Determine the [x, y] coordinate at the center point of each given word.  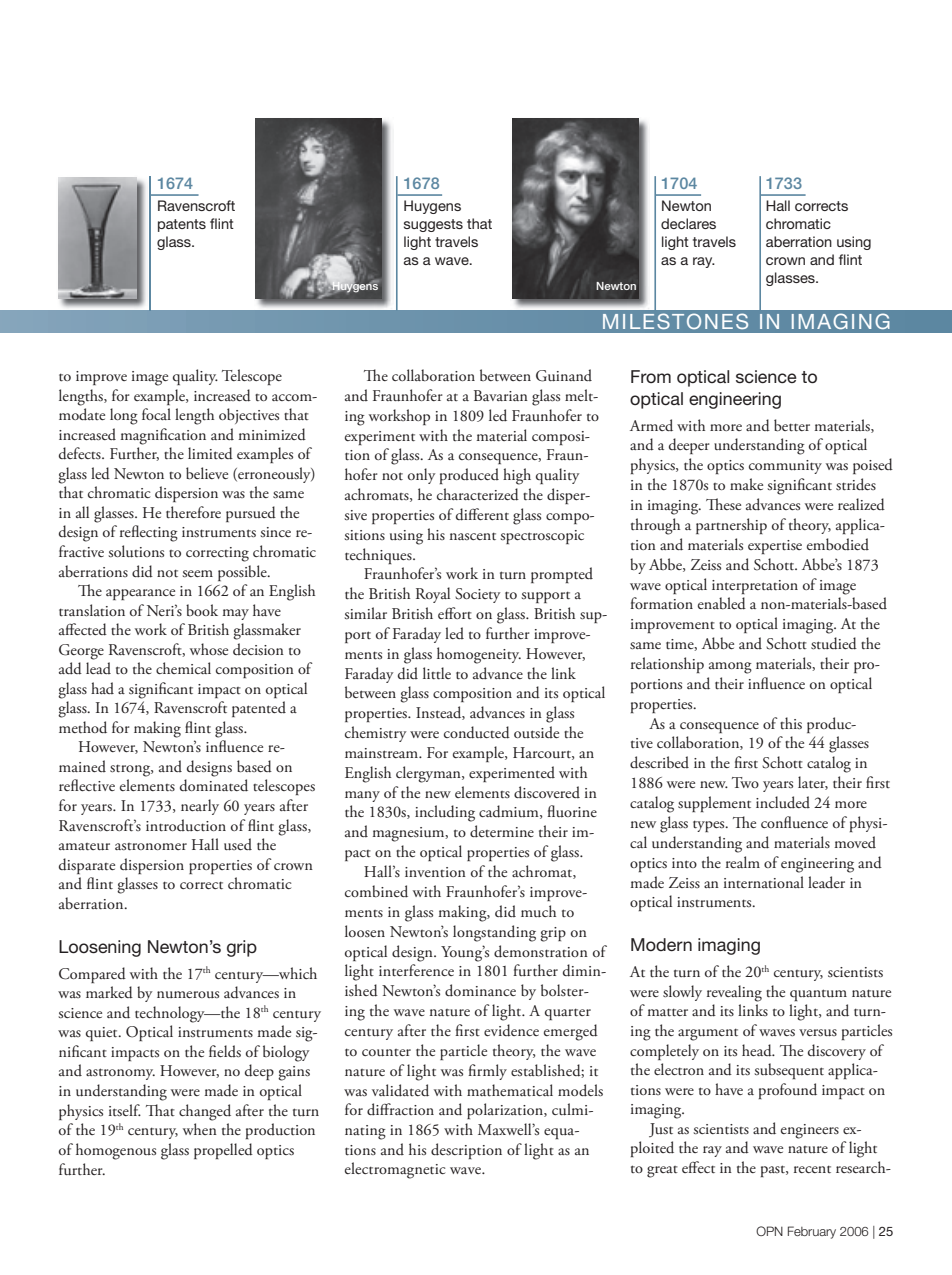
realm [743, 862]
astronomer [151, 846]
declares [688, 223]
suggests [433, 225]
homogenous [116, 1151]
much [538, 911]
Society [477, 595]
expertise [775, 547]
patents [182, 225]
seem [197, 573]
